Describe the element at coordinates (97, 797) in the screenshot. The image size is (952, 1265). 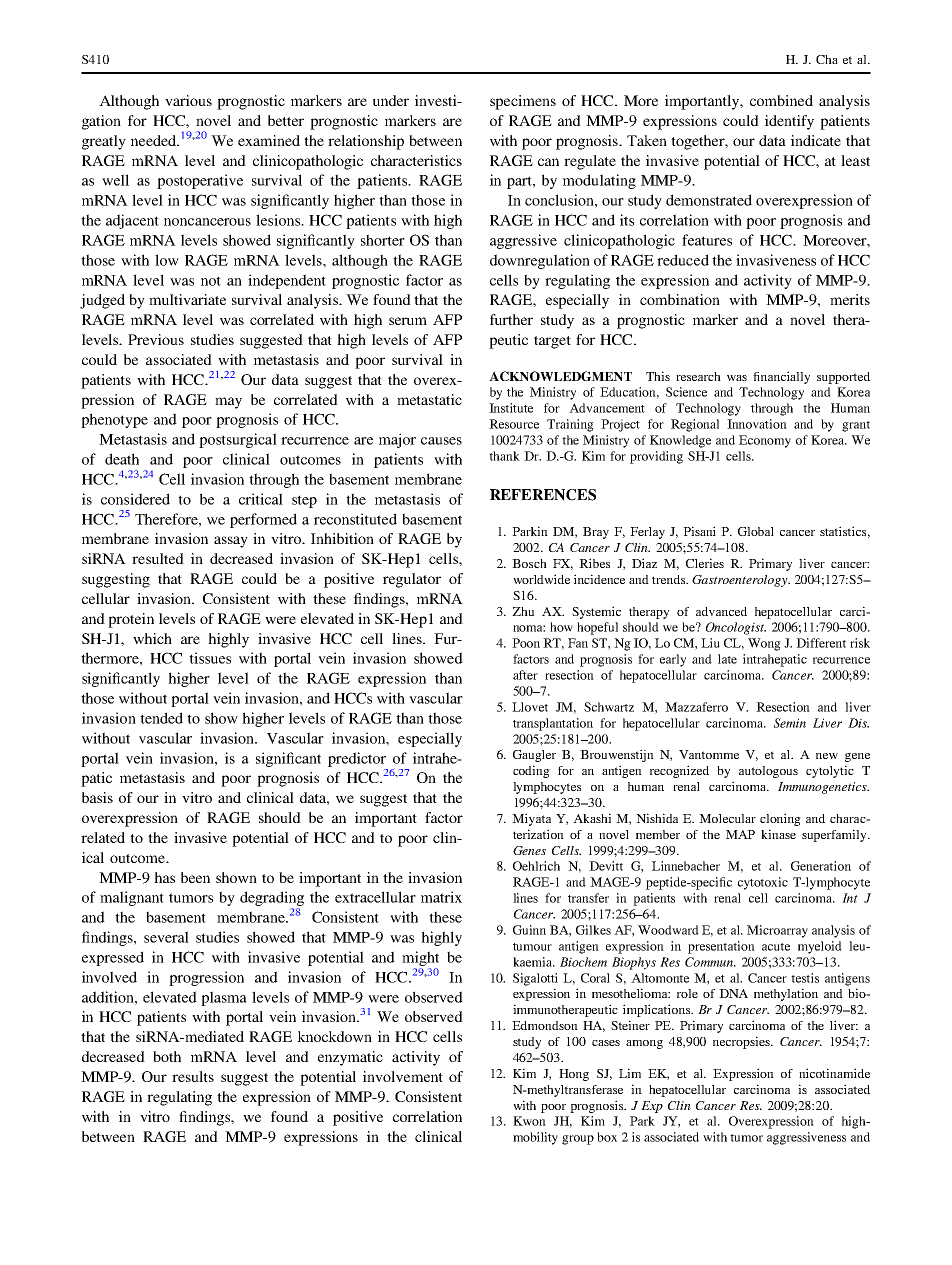
I see `basis` at that location.
